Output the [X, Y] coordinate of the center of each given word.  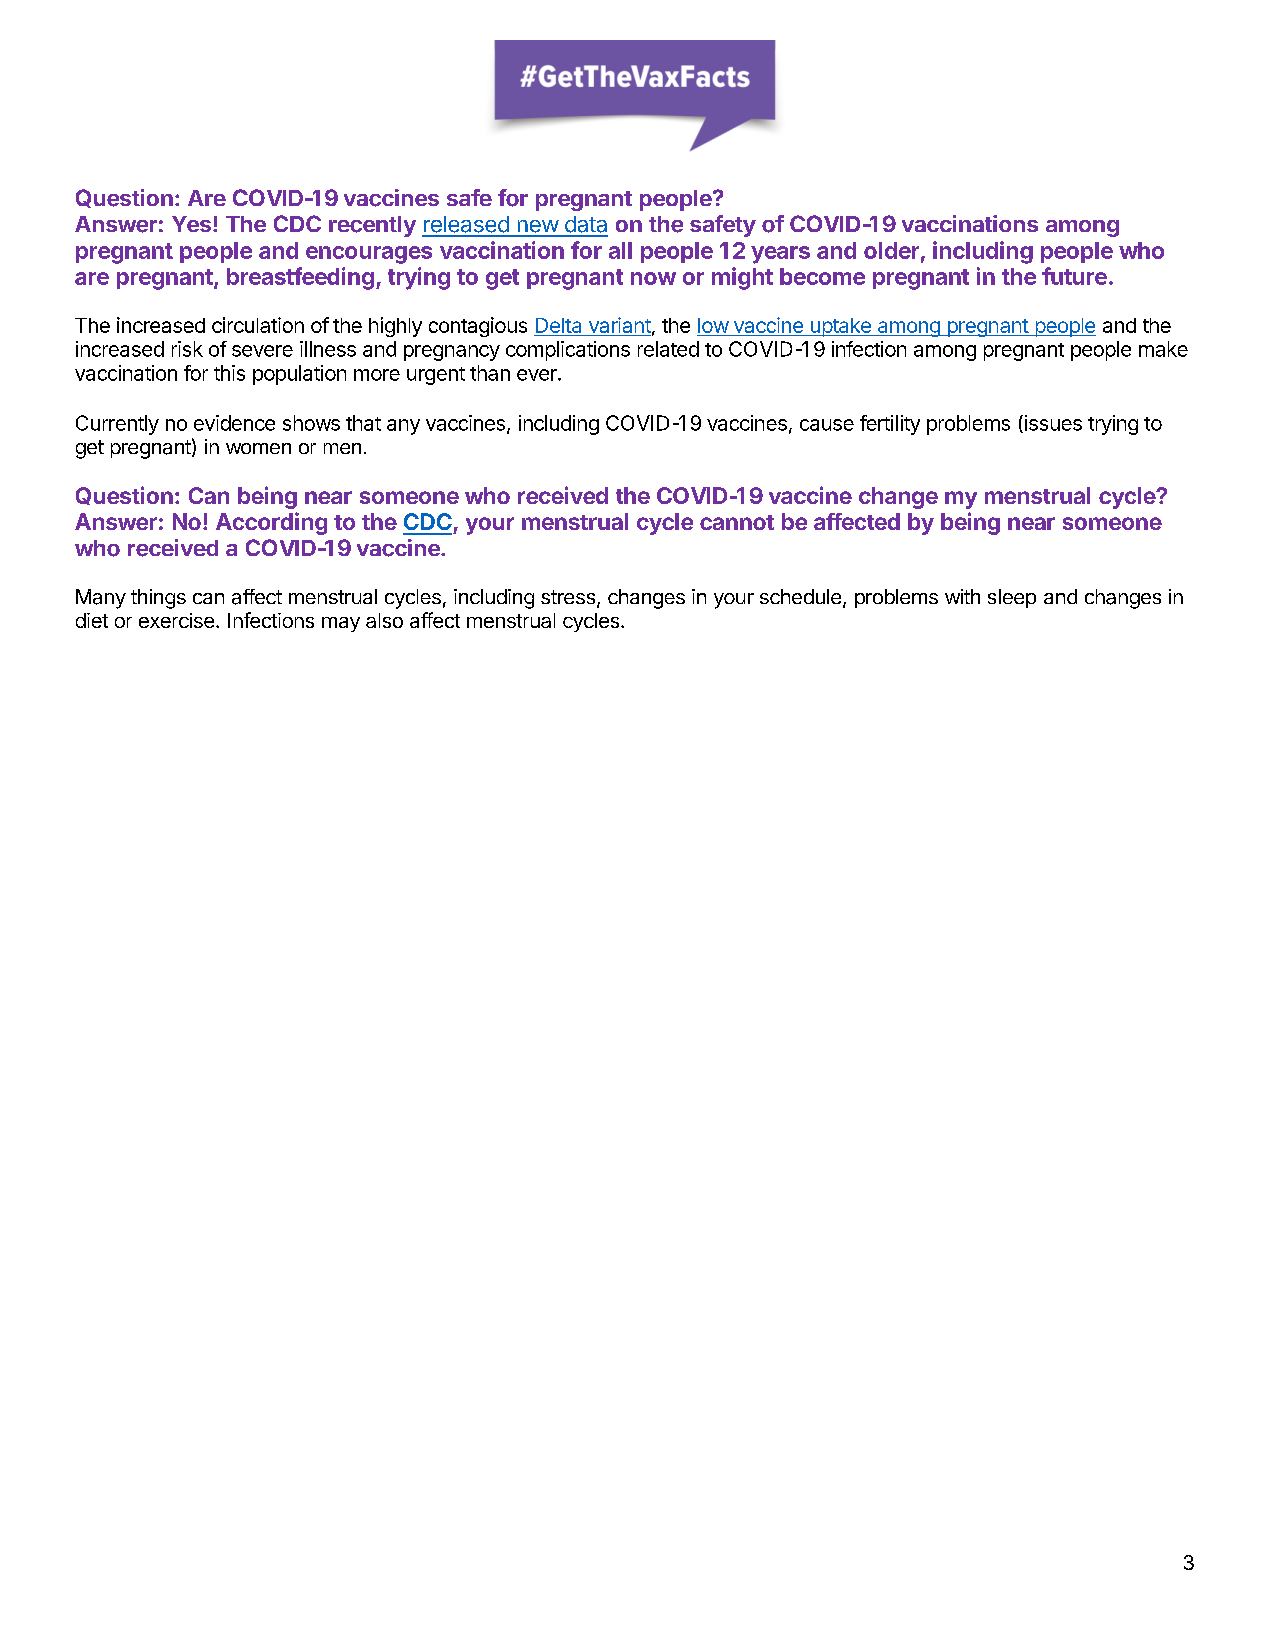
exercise [176, 620]
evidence [234, 423]
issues [1052, 424]
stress [568, 597]
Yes [191, 224]
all [620, 250]
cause [827, 425]
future [1074, 276]
